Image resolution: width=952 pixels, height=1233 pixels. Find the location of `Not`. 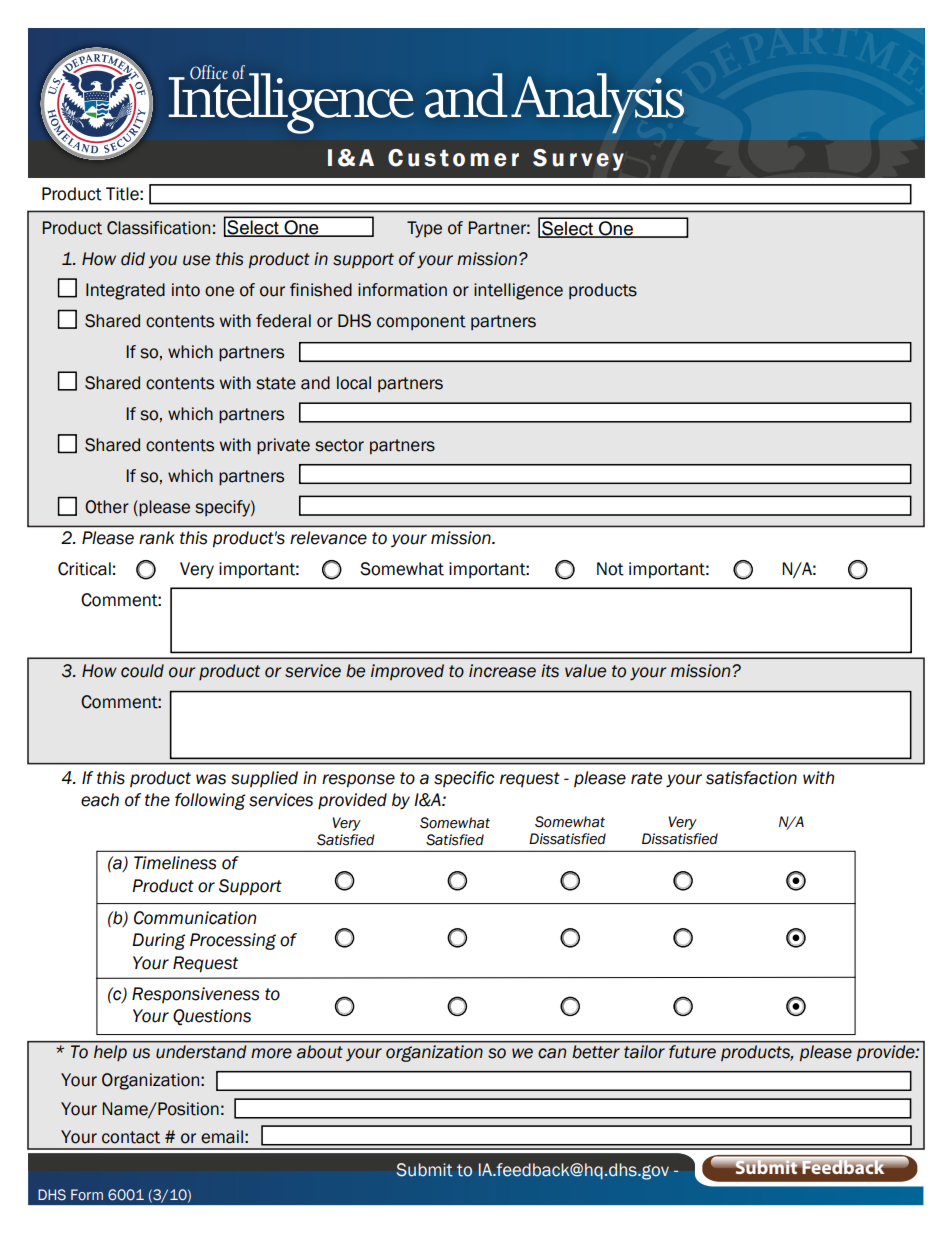

Not is located at coordinates (610, 569).
